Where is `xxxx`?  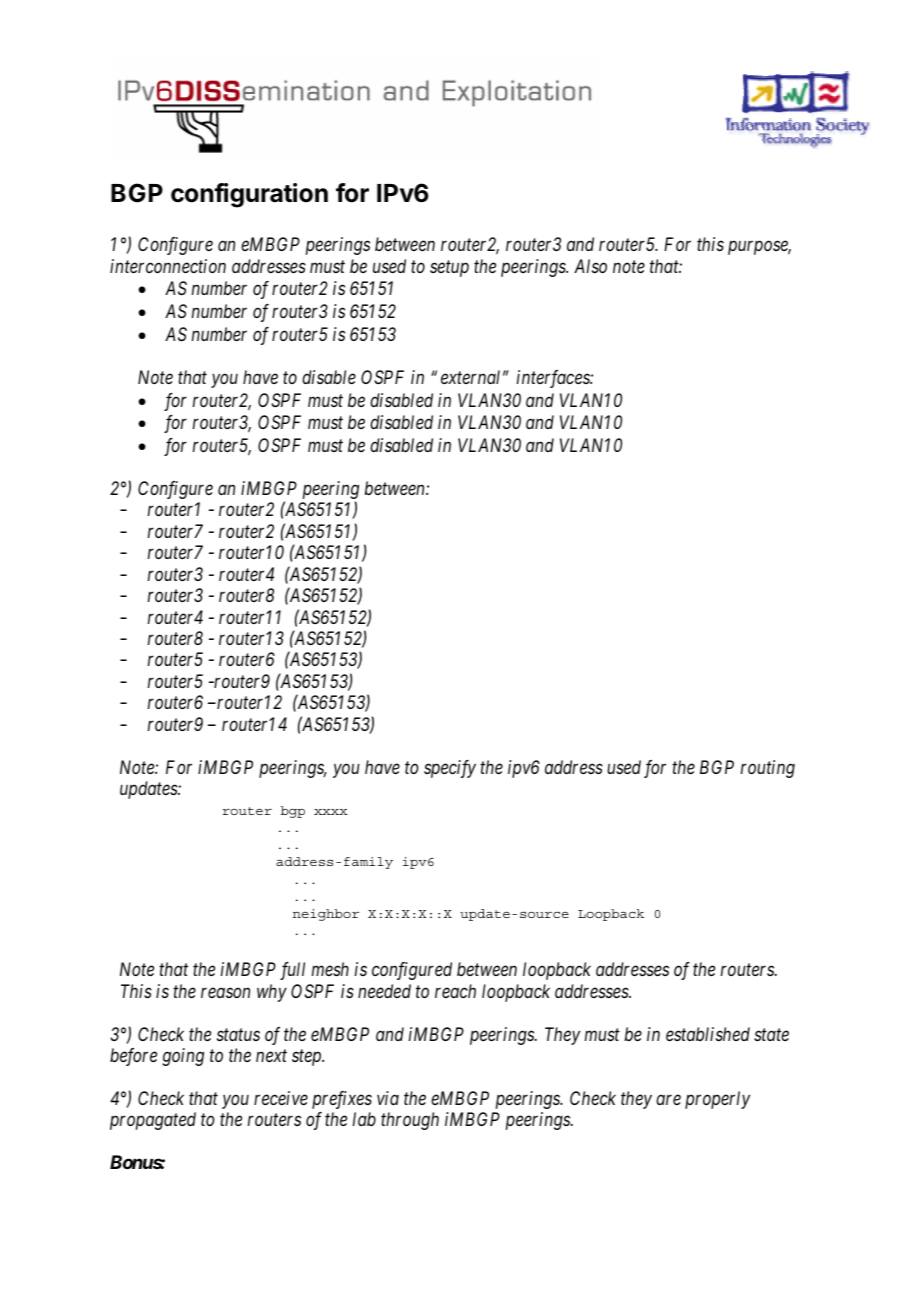
xxxx is located at coordinates (331, 812).
